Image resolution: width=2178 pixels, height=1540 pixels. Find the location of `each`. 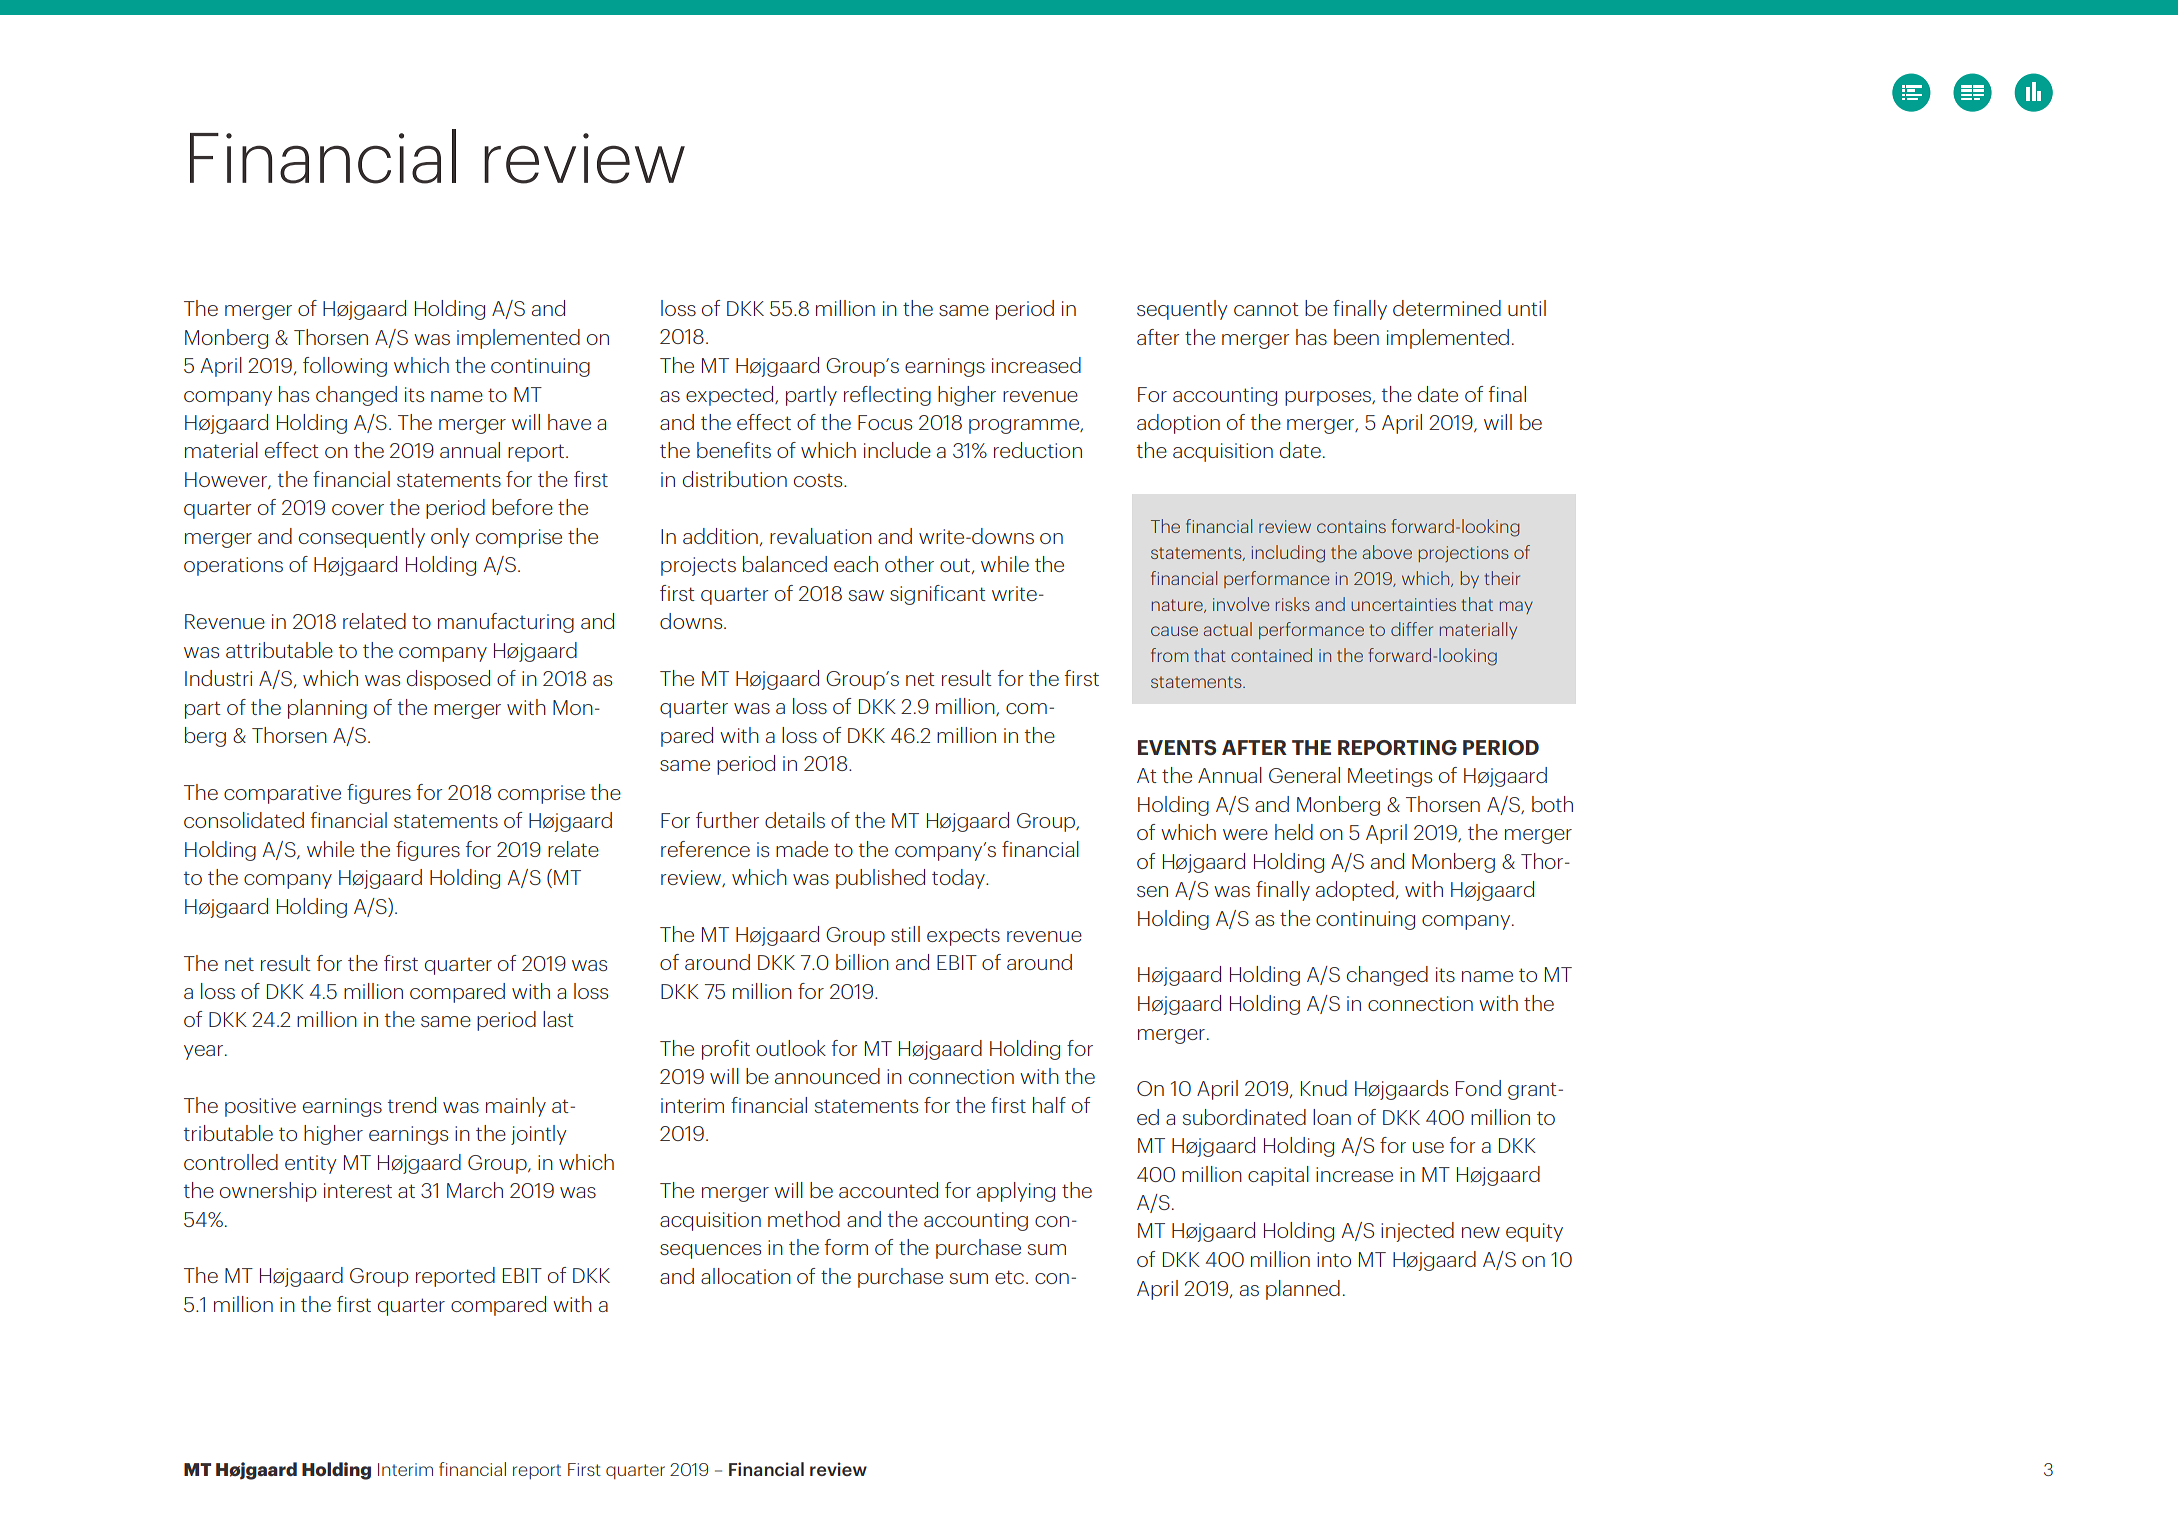

each is located at coordinates (856, 564).
